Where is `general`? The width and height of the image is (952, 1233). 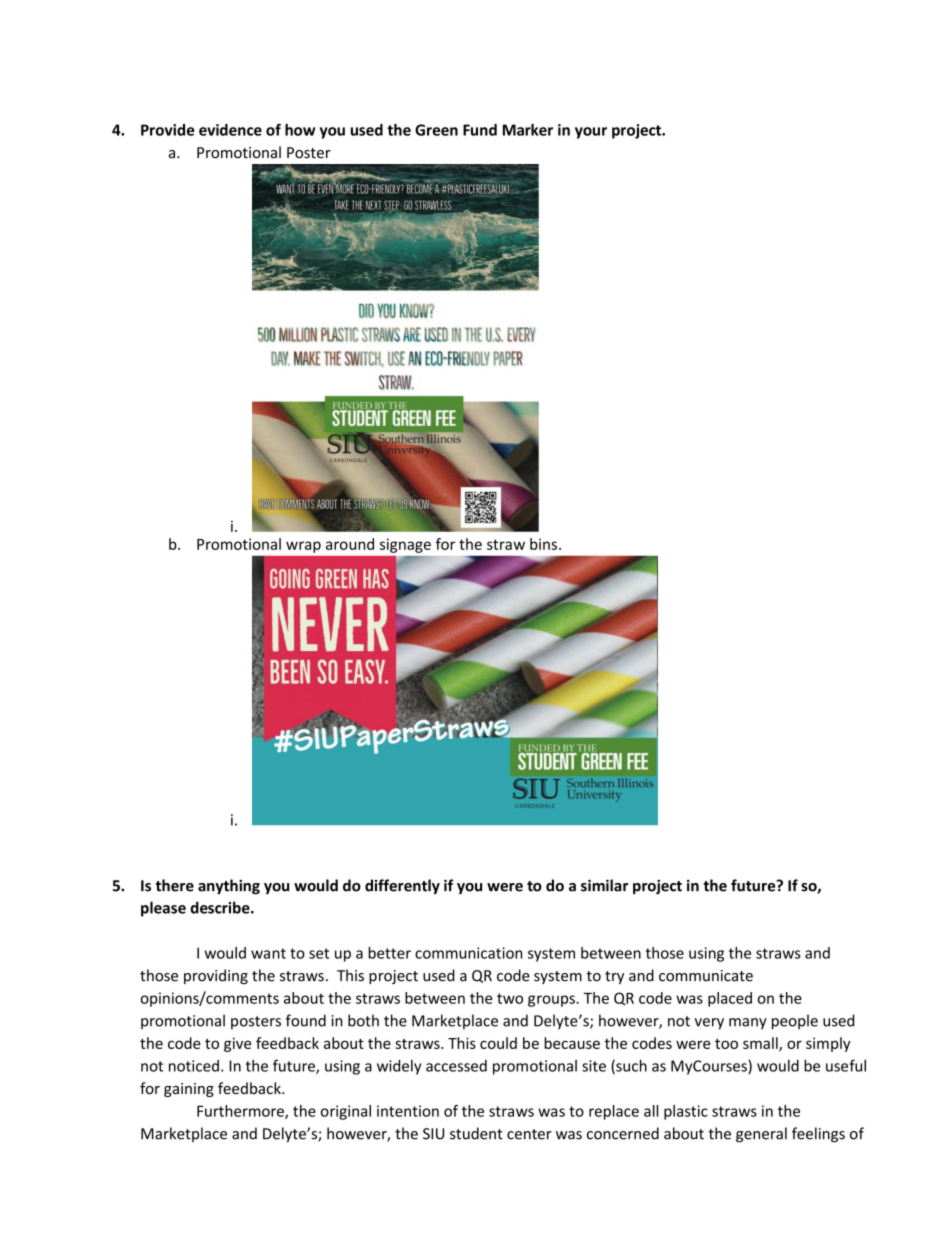 general is located at coordinates (761, 1135).
